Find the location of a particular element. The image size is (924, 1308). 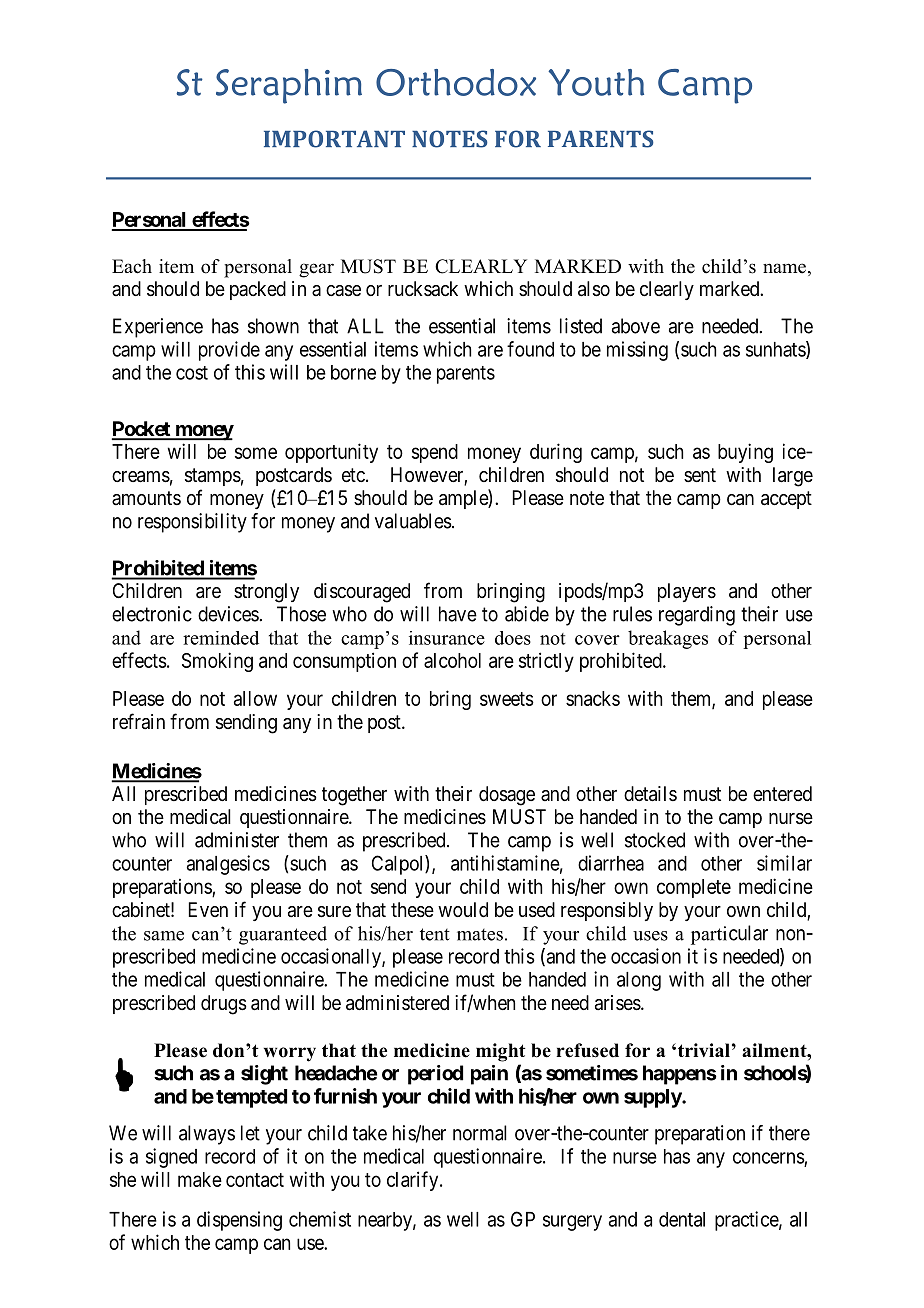

cost is located at coordinates (192, 373).
